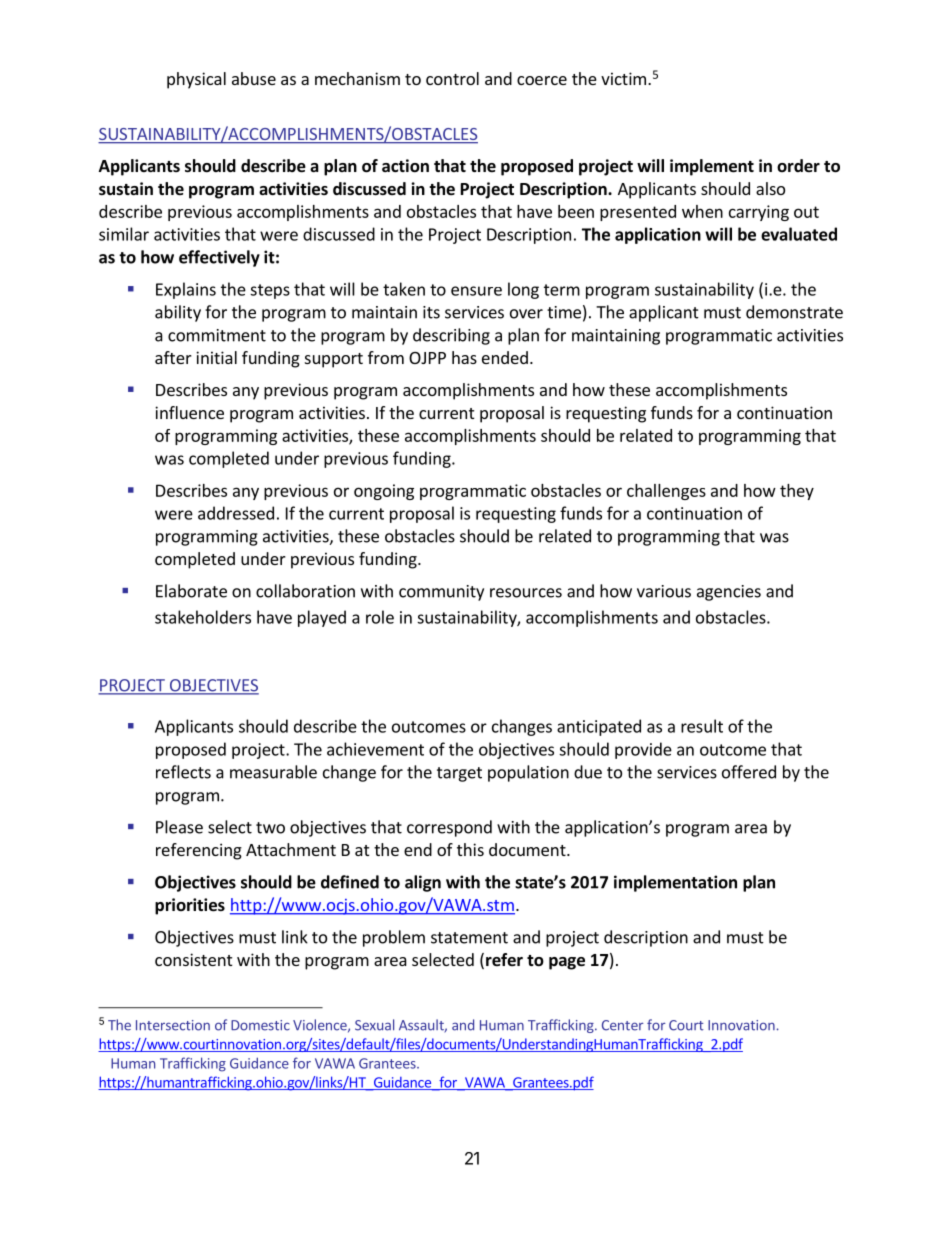 This image has height=1233, width=952. What do you see at coordinates (173, 1025) in the image?
I see `Intersection` at bounding box center [173, 1025].
